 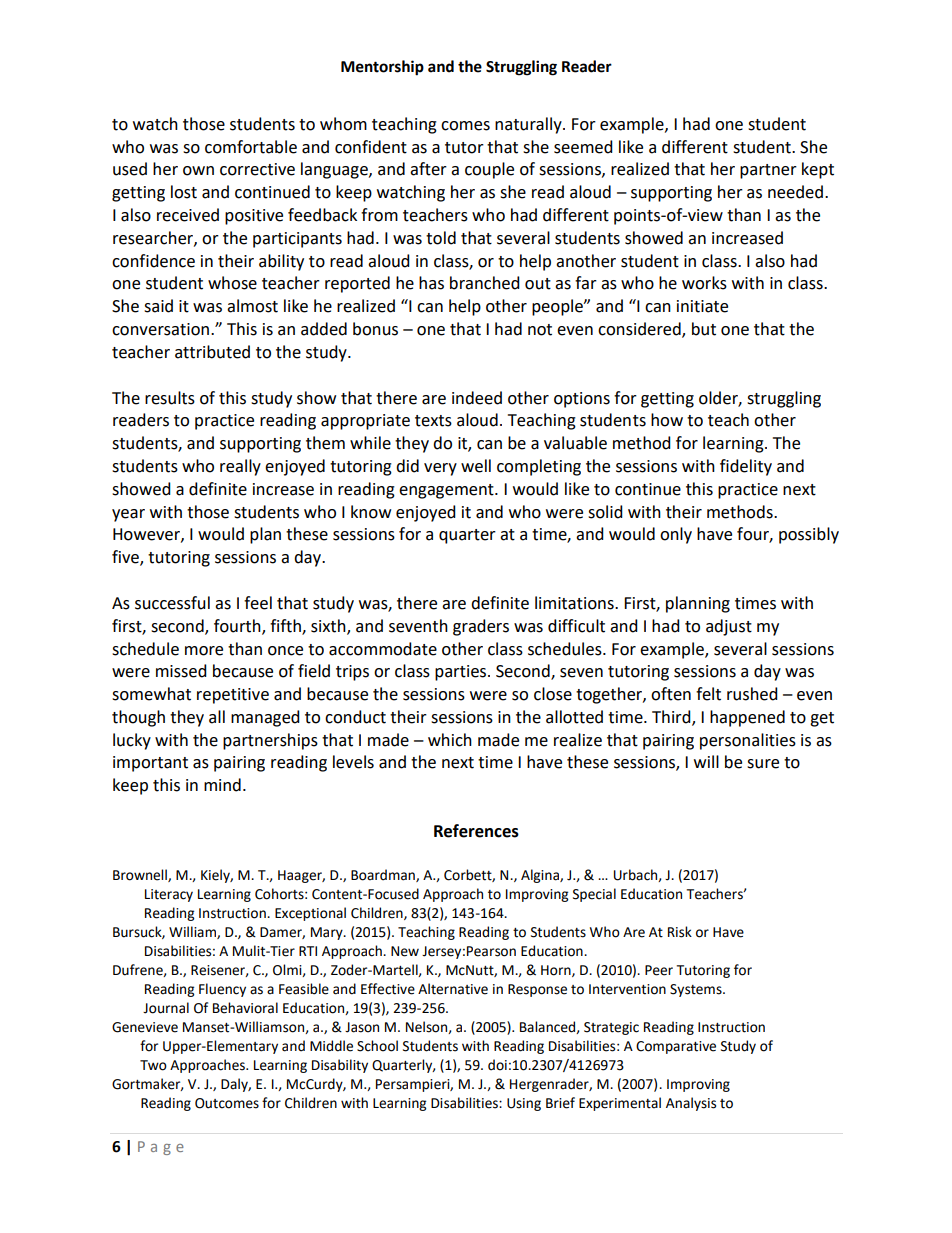 I want to click on comfortable, so click(x=251, y=147).
